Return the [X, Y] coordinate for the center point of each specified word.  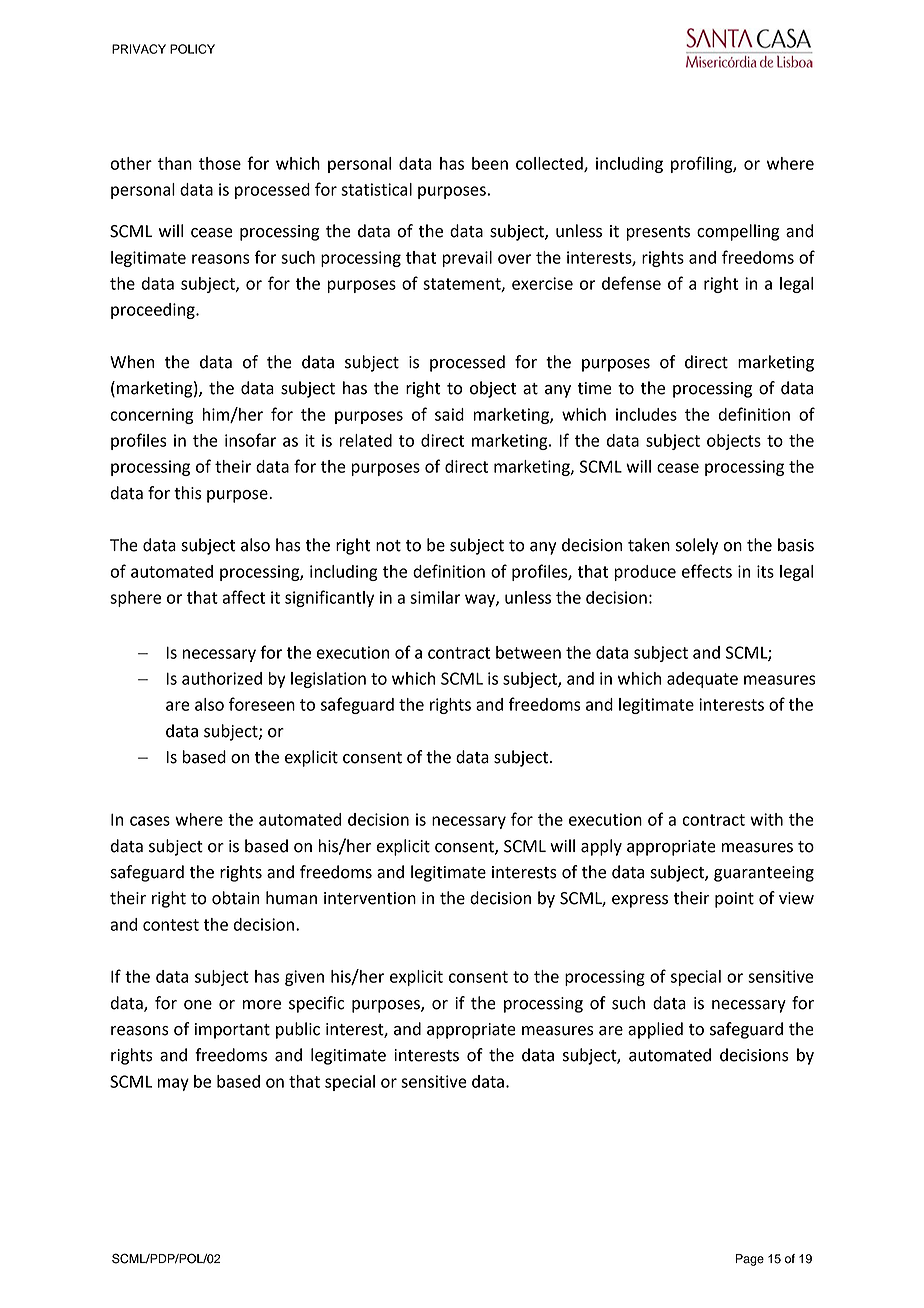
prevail [467, 259]
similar [435, 597]
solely [697, 546]
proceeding [154, 311]
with [766, 819]
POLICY [192, 49]
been [490, 163]
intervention [370, 898]
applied [655, 1030]
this [188, 493]
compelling [738, 232]
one [198, 1005]
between [528, 652]
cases [150, 821]
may [173, 1084]
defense [631, 283]
